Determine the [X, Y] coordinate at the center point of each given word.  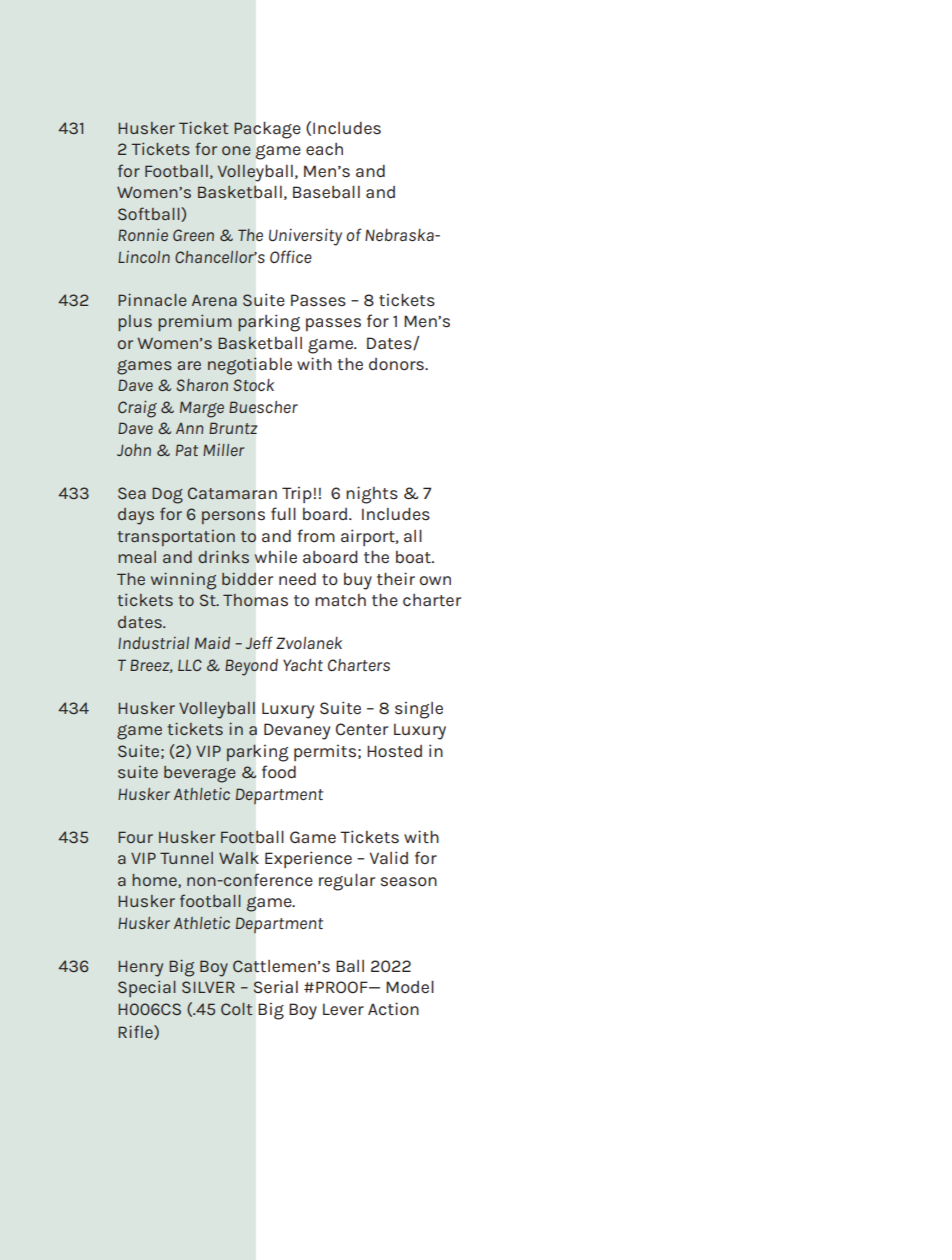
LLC [190, 665]
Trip [297, 494]
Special [147, 988]
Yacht [303, 665]
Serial [275, 987]
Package [267, 130]
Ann [189, 428]
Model [410, 987]
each [324, 149]
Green [193, 235]
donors [397, 364]
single [419, 710]
